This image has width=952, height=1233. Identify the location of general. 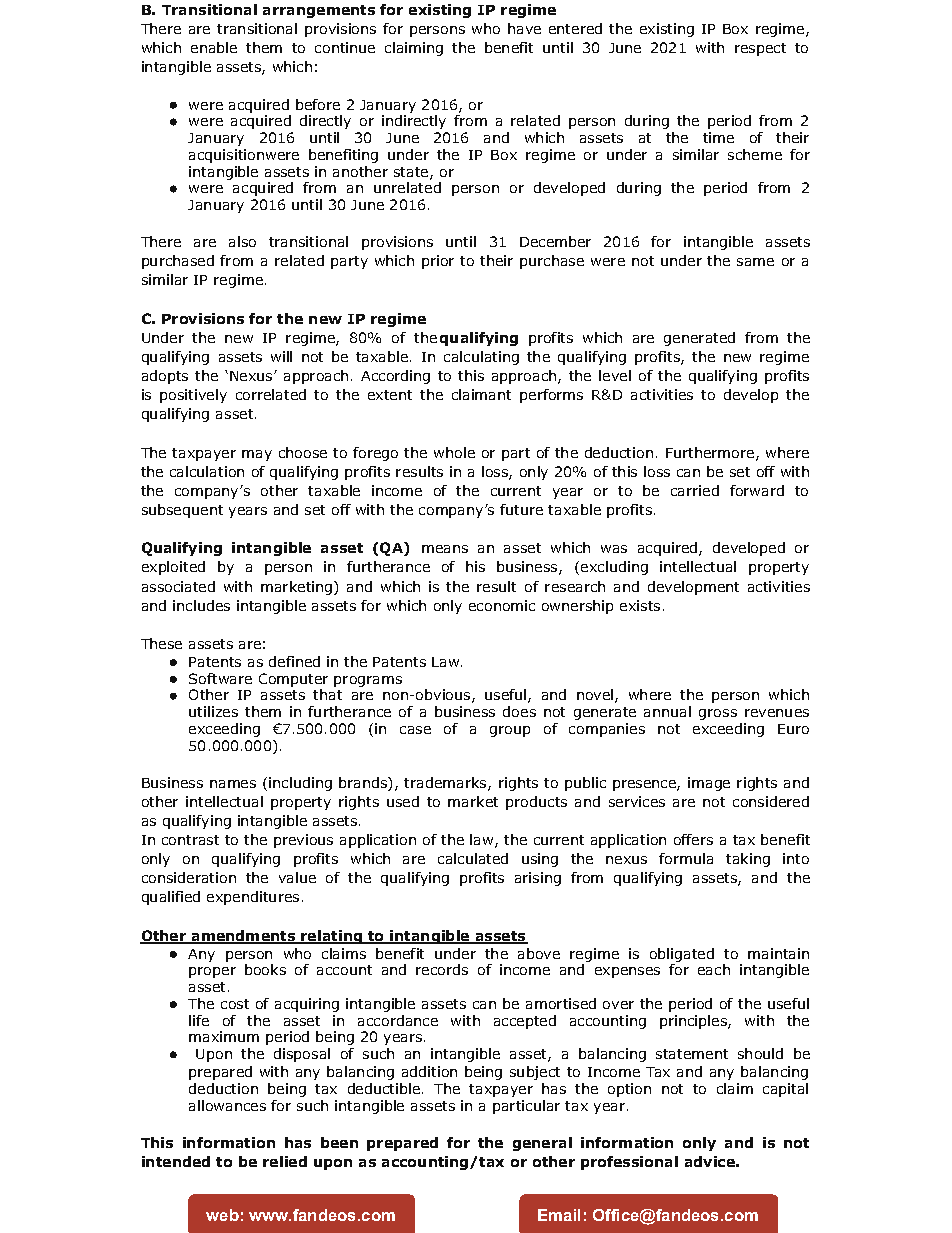
(542, 1144).
